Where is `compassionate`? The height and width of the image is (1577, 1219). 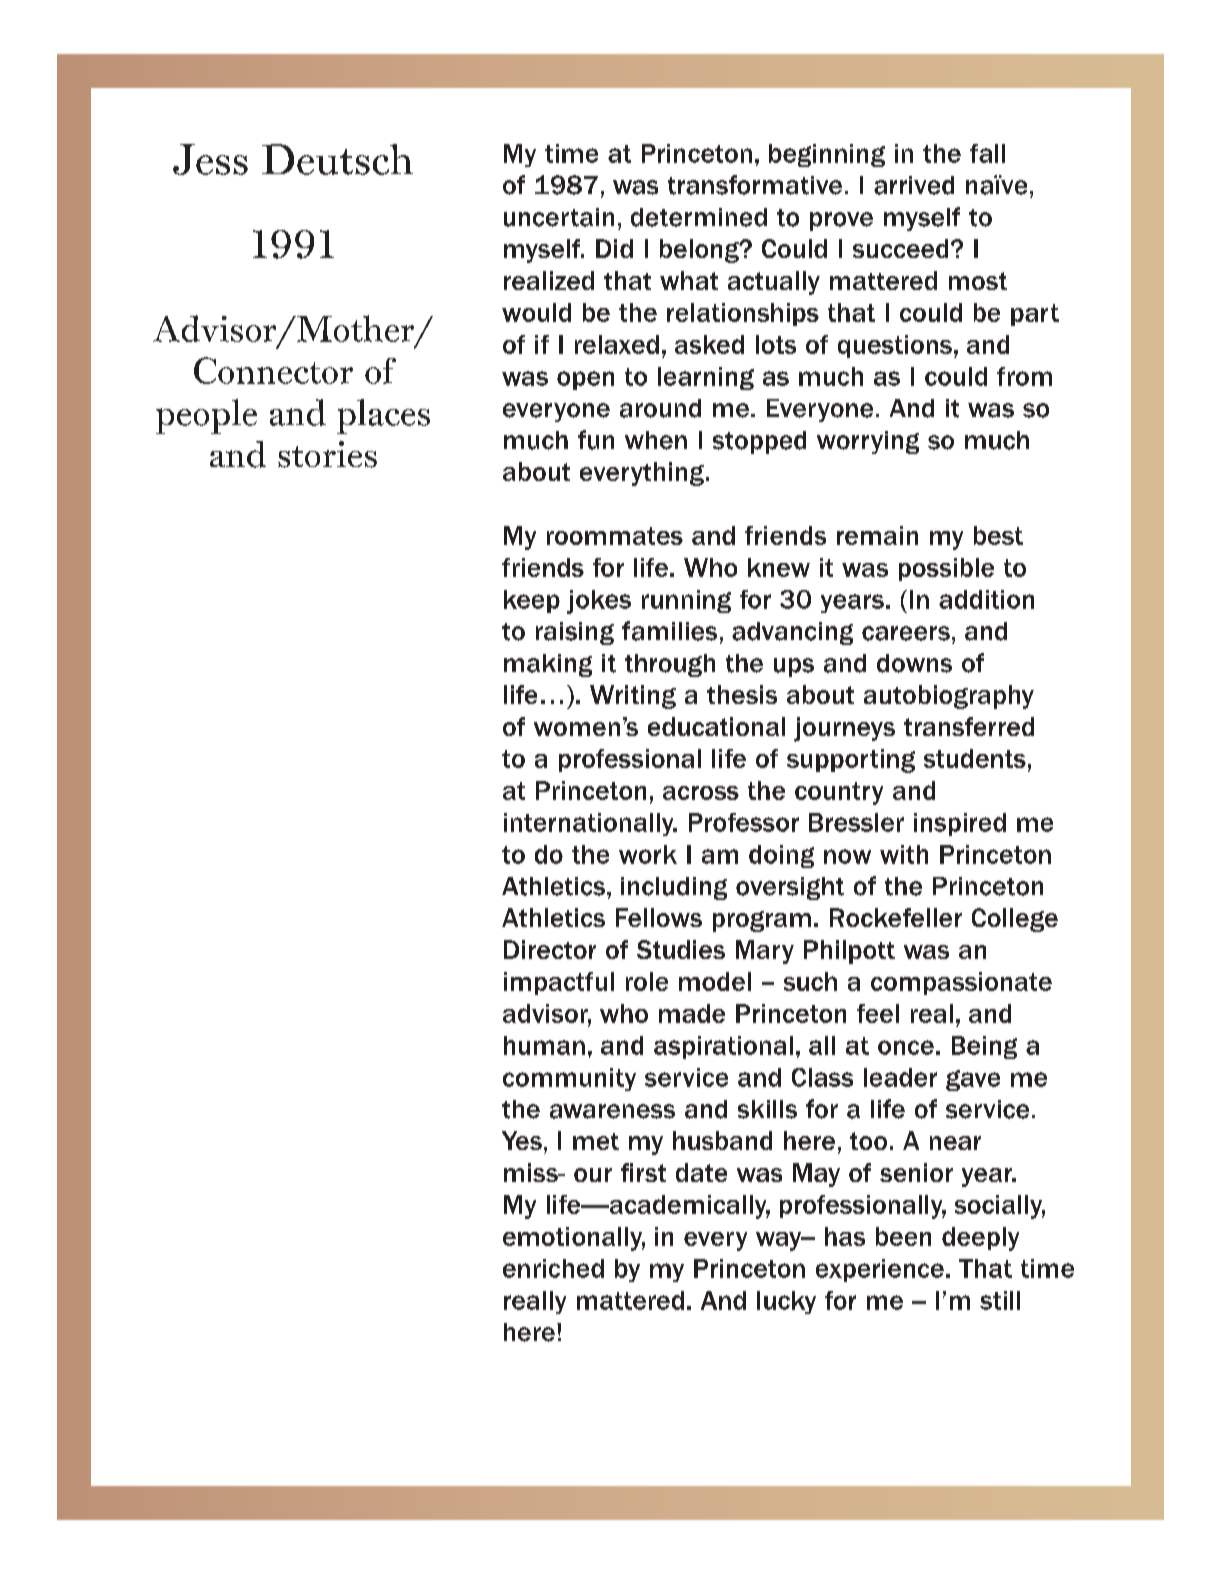 compassionate is located at coordinates (961, 983).
